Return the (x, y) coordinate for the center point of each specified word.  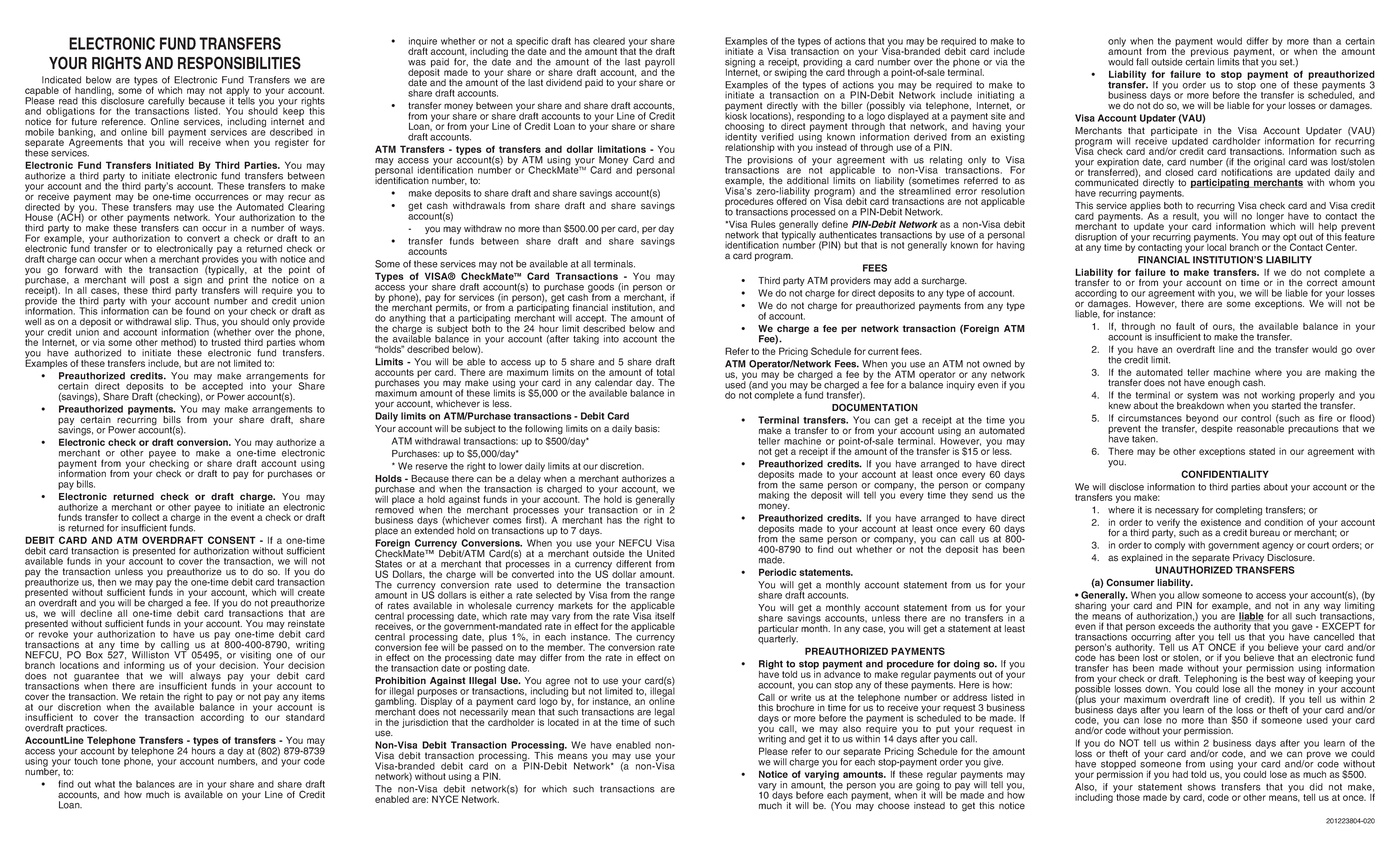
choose (894, 806)
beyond (1201, 420)
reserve (432, 467)
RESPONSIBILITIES (239, 63)
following (544, 430)
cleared (609, 41)
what (105, 784)
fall (1142, 62)
